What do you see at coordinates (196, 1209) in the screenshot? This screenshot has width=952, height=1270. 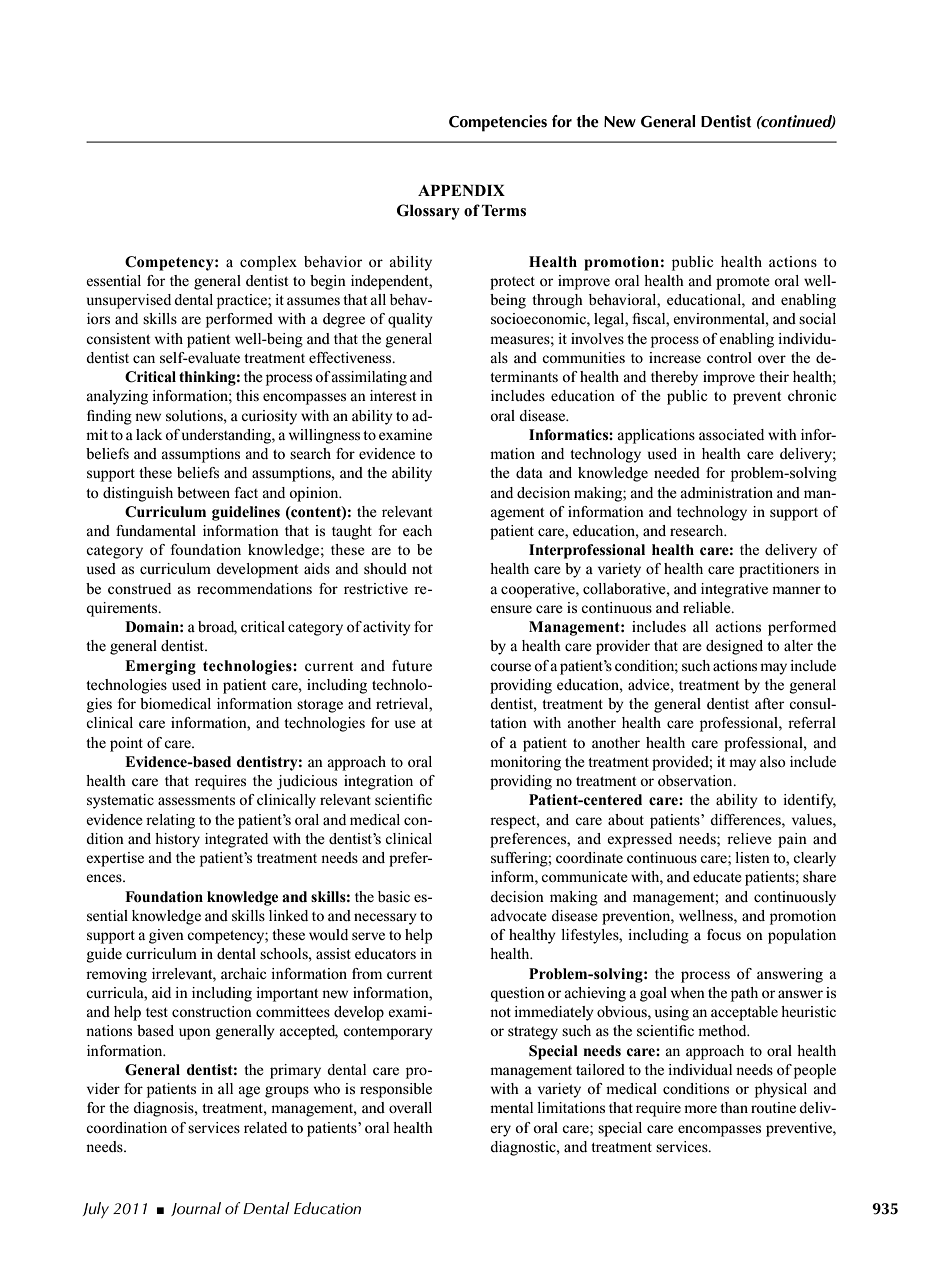 I see `Journal` at bounding box center [196, 1209].
